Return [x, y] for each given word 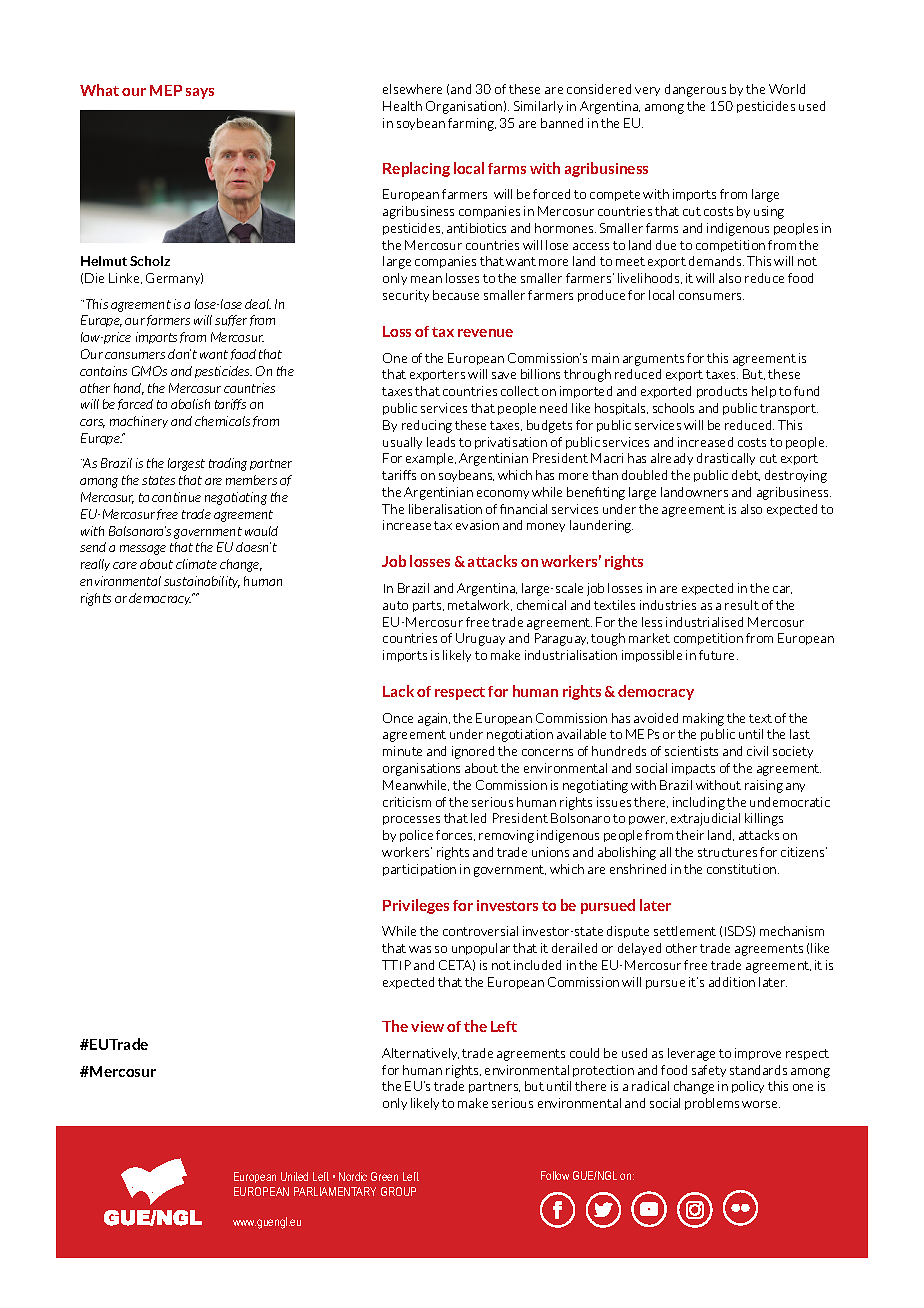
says [200, 93]
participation [419, 870]
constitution [743, 869]
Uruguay [480, 639]
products [722, 392]
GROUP [398, 1191]
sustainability [202, 582]
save [504, 375]
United [294, 1176]
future [718, 655]
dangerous [695, 90]
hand [129, 389]
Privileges [416, 906]
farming [472, 124]
